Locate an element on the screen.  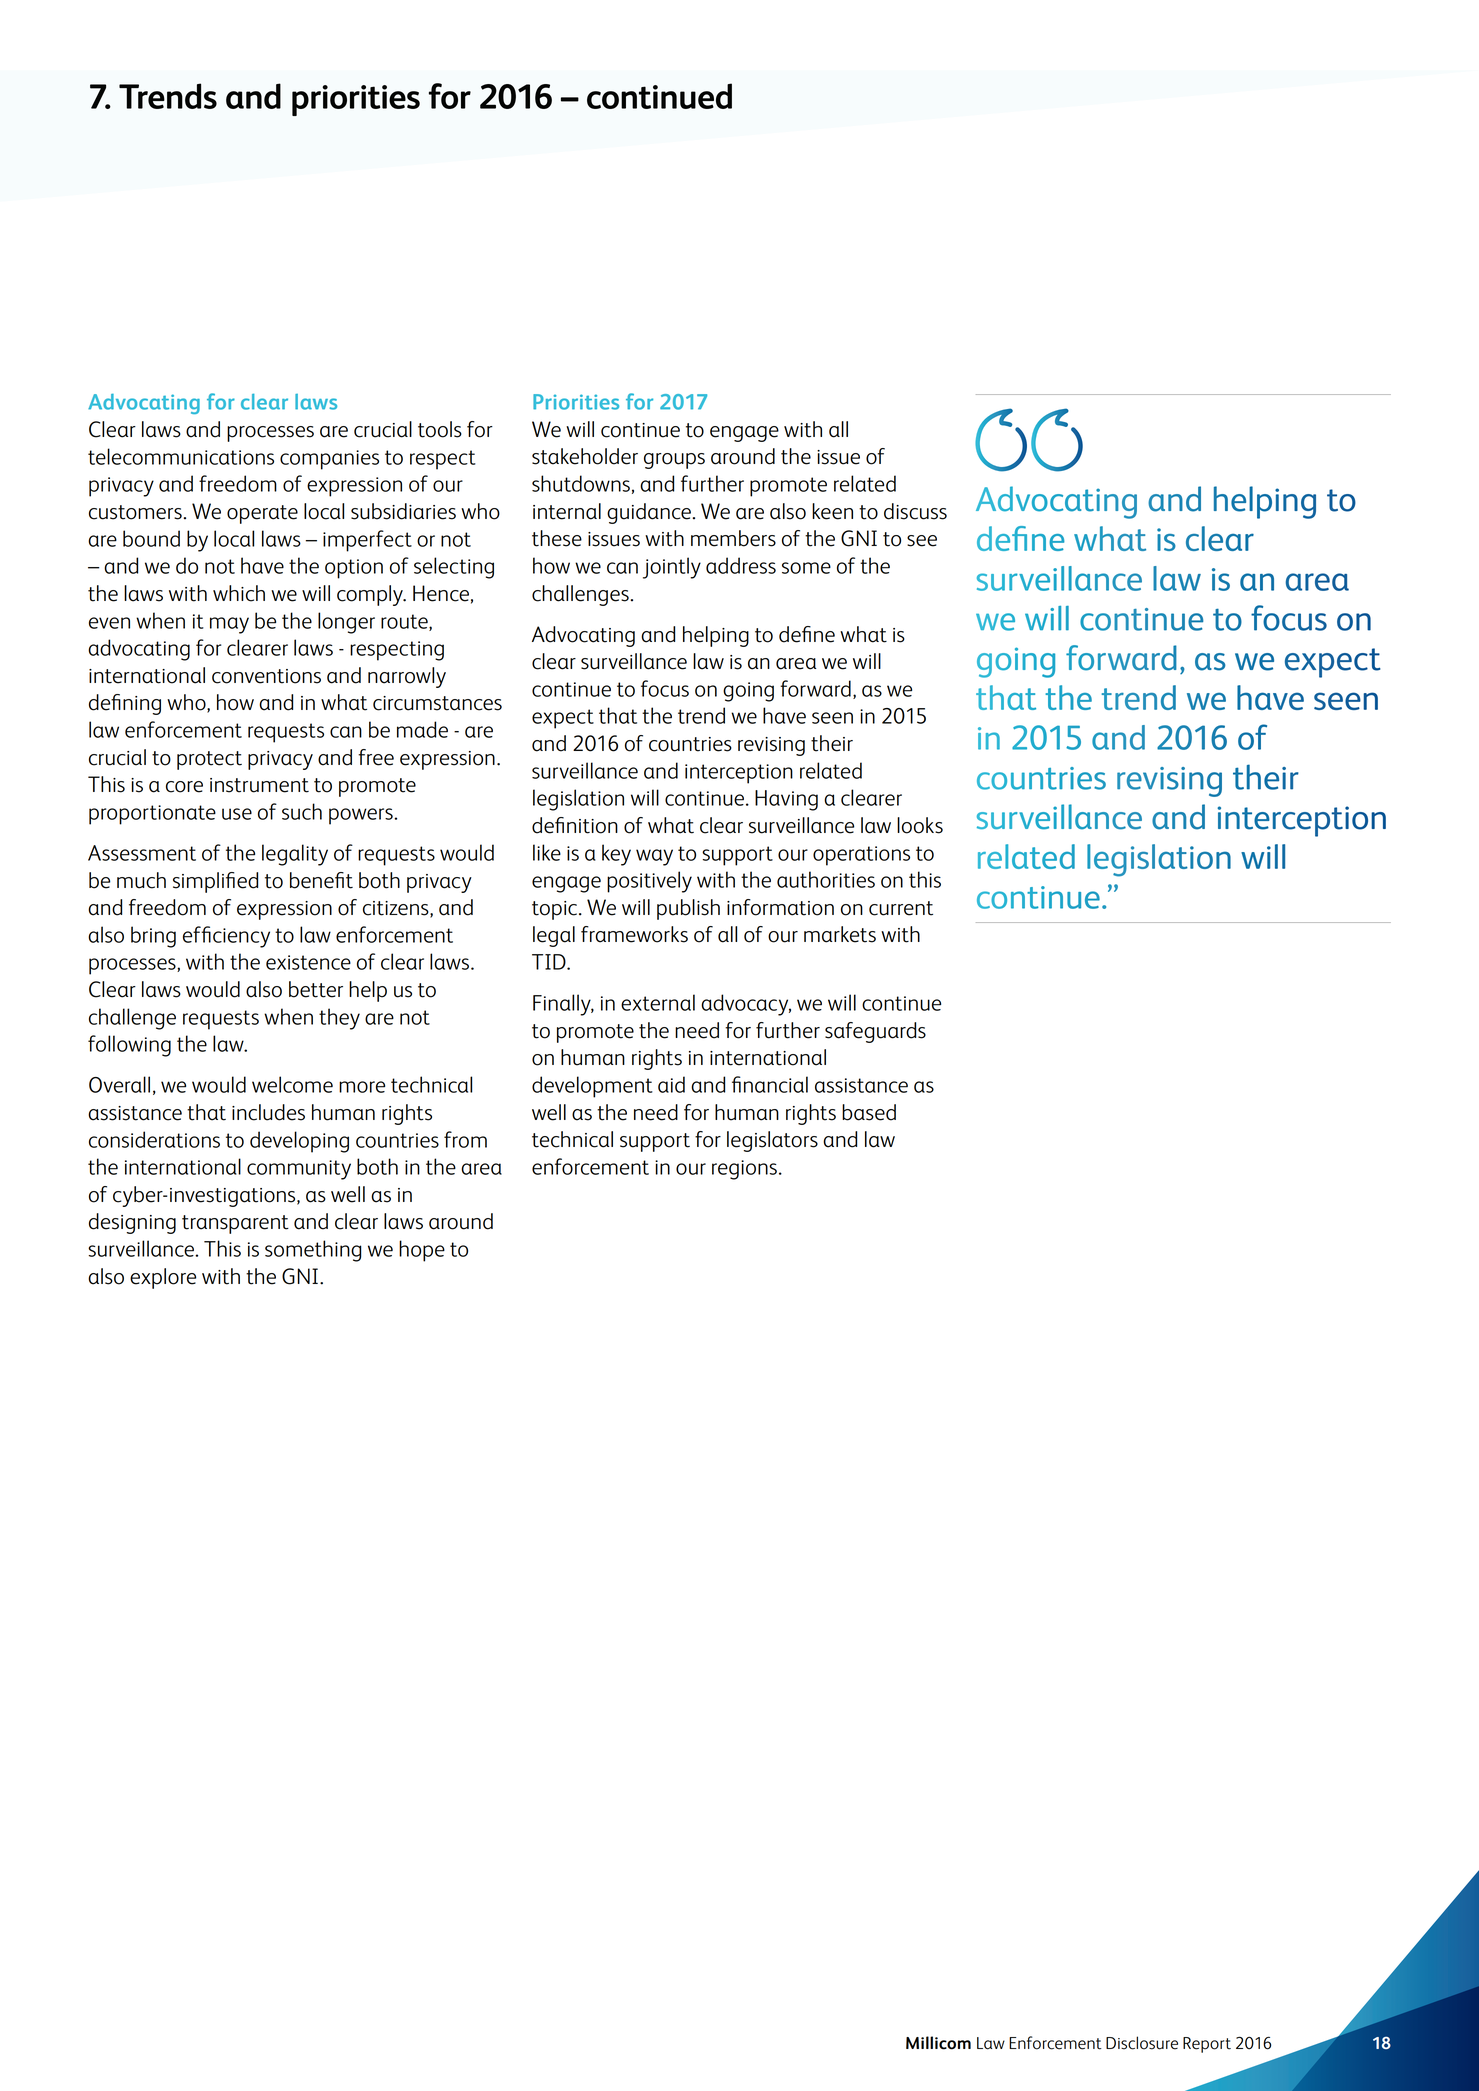
discuss is located at coordinates (915, 511).
